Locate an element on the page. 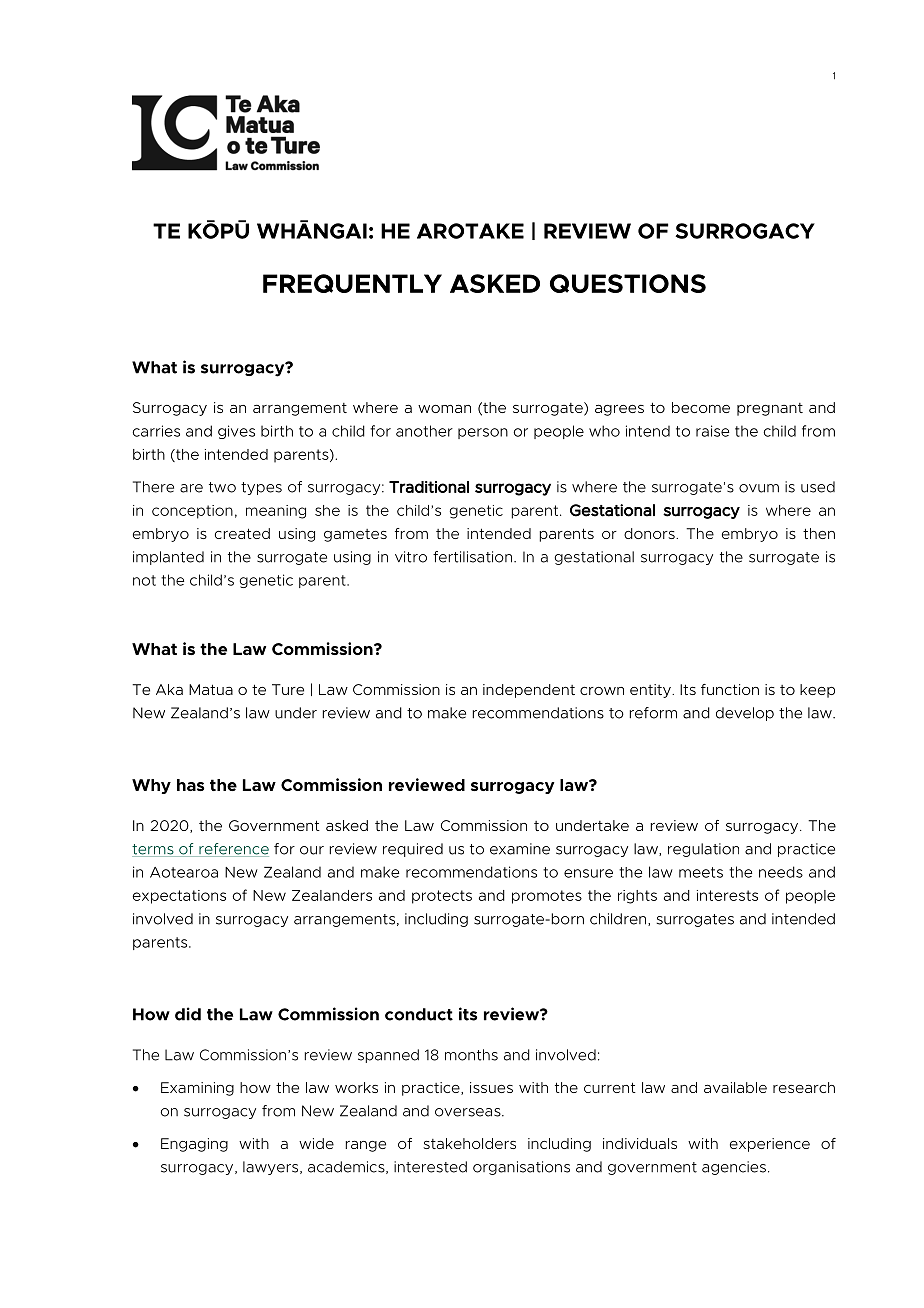 The height and width of the page is (1308, 924). expectations is located at coordinates (179, 897).
